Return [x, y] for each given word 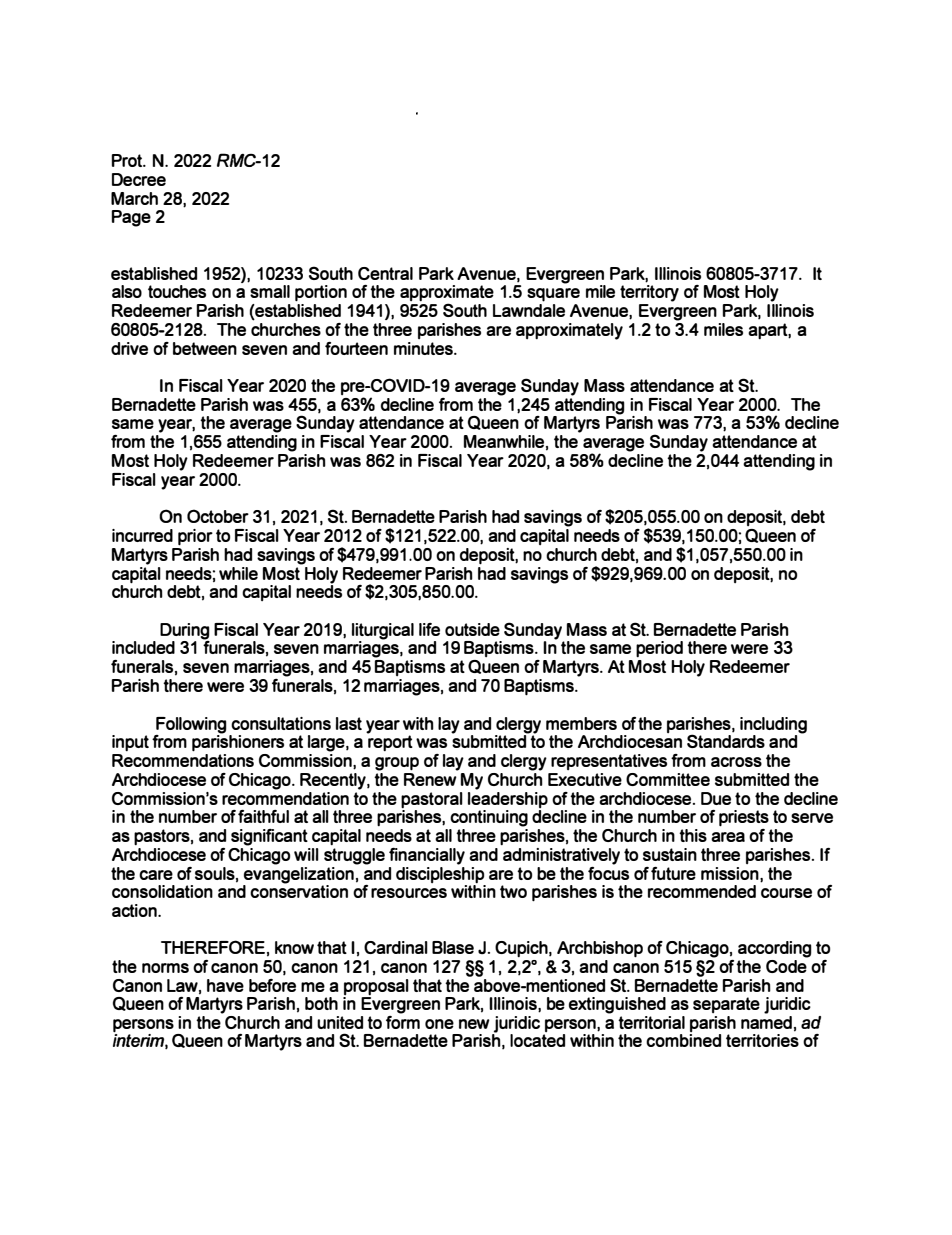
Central [385, 273]
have [225, 985]
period [659, 649]
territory [649, 293]
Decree [139, 179]
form [403, 1021]
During [185, 632]
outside [472, 629]
